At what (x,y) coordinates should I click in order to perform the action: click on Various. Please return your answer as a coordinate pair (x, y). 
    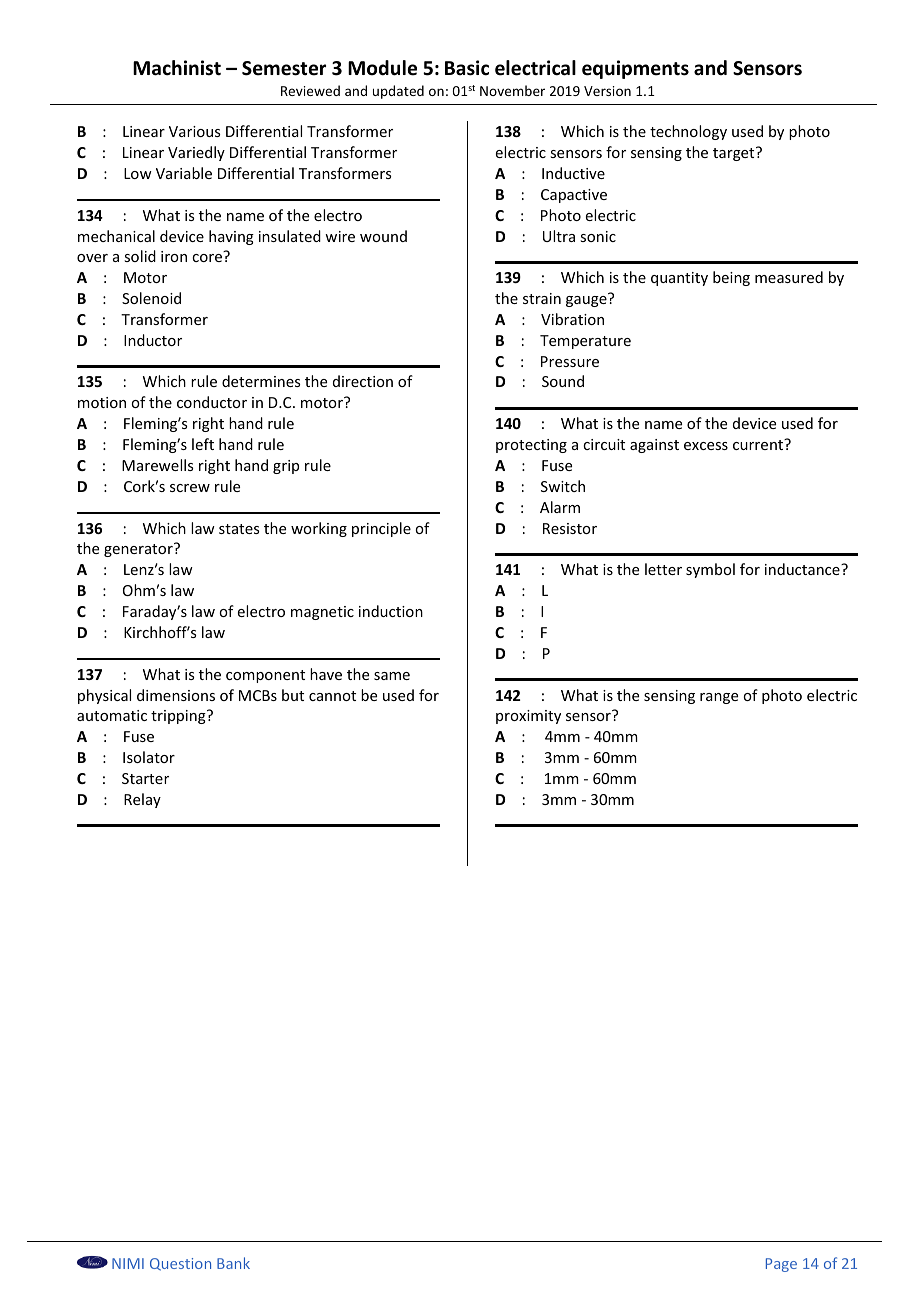
    Looking at the image, I should click on (194, 131).
